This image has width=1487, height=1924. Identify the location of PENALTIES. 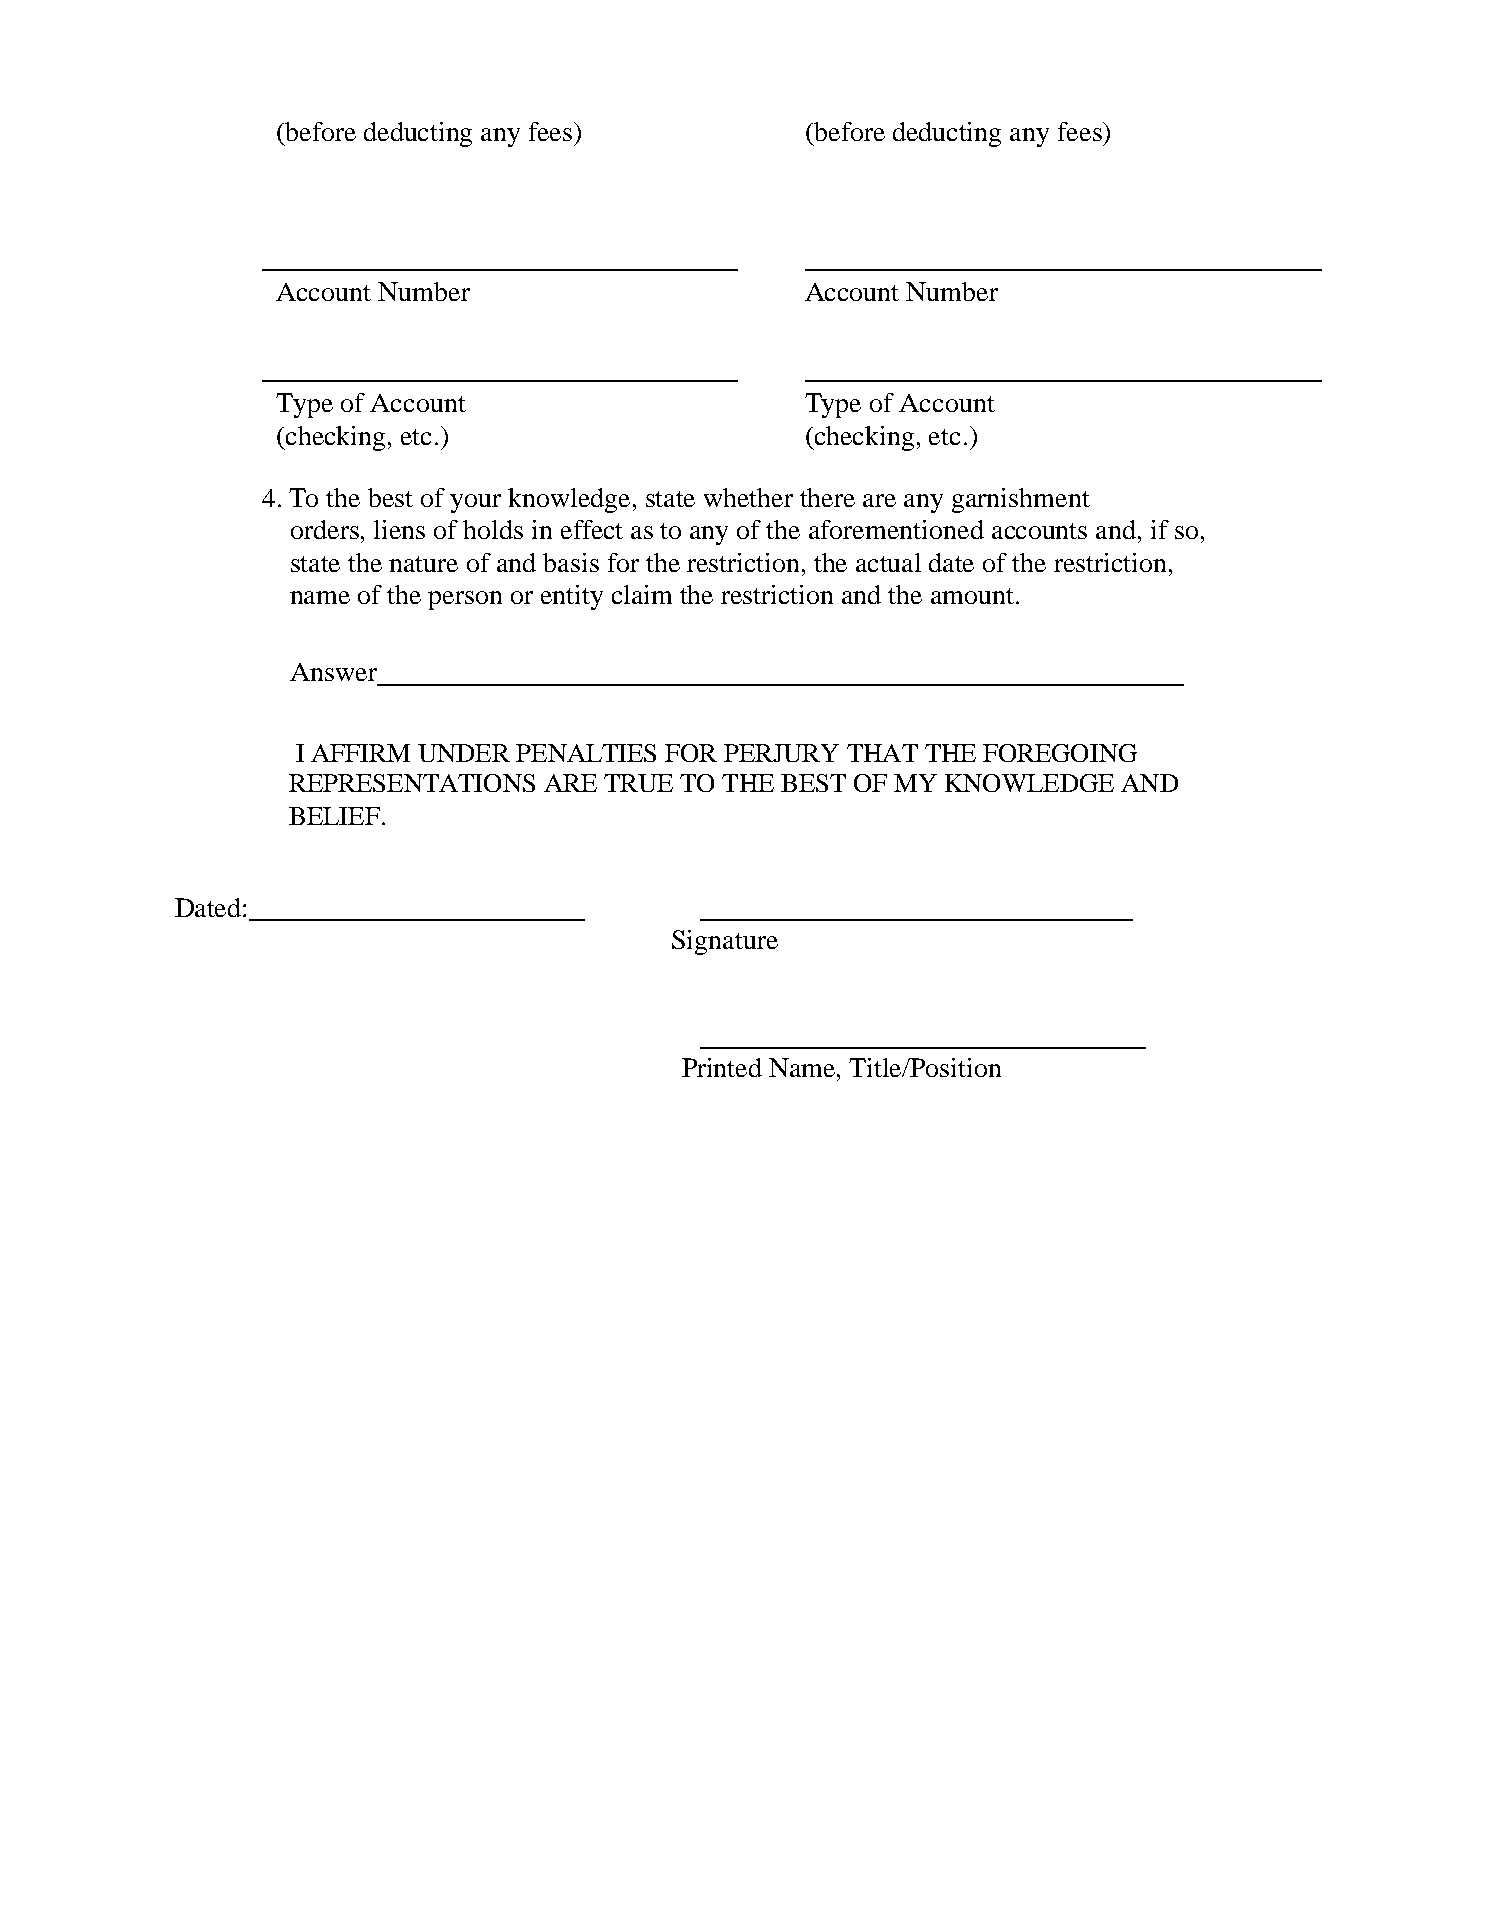
(586, 753).
